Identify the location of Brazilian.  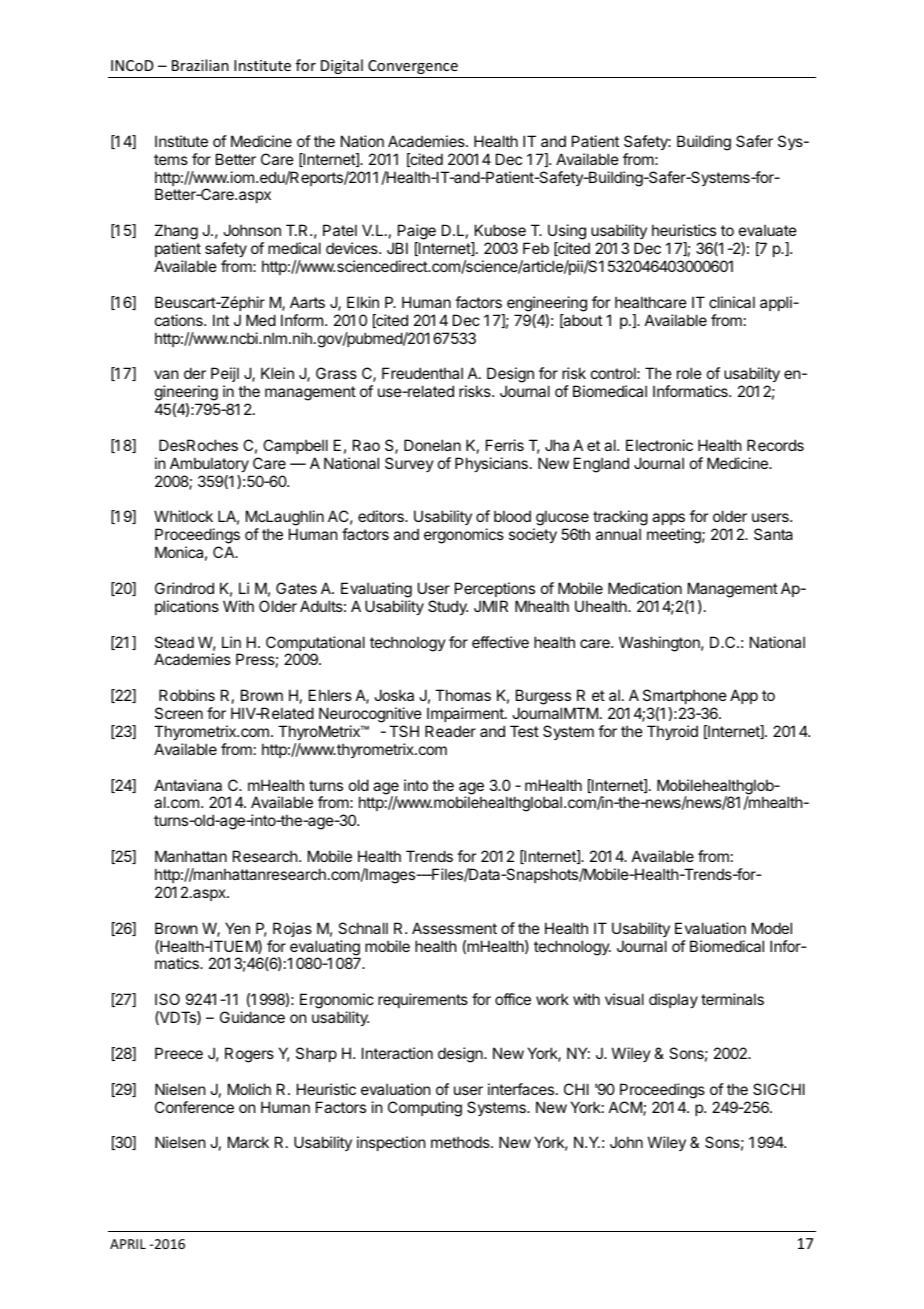
(200, 65).
